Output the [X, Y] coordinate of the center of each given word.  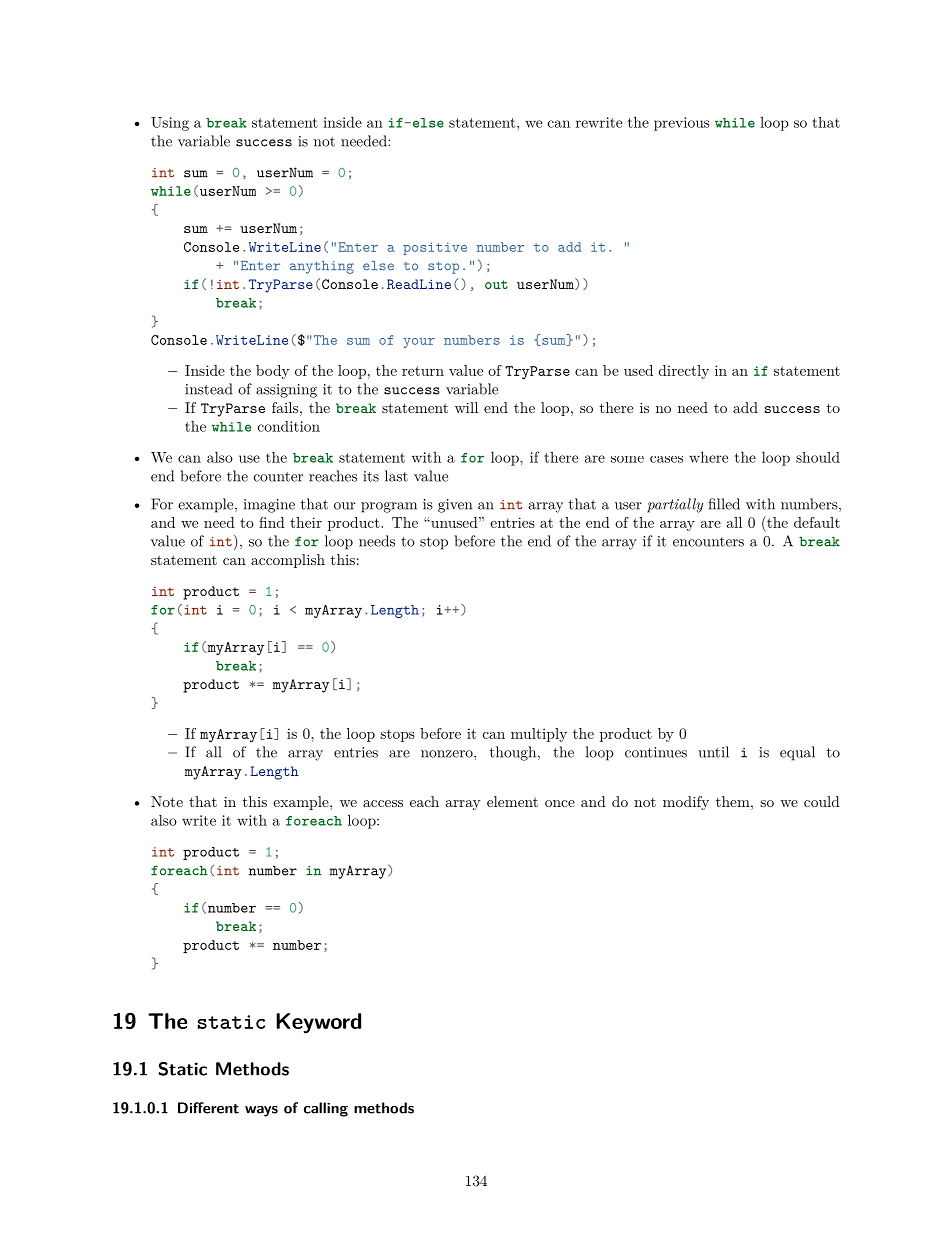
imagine [269, 506]
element [512, 801]
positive [435, 248]
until [713, 752]
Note [167, 801]
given [455, 506]
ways [261, 1111]
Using [170, 124]
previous [682, 124]
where [708, 457]
